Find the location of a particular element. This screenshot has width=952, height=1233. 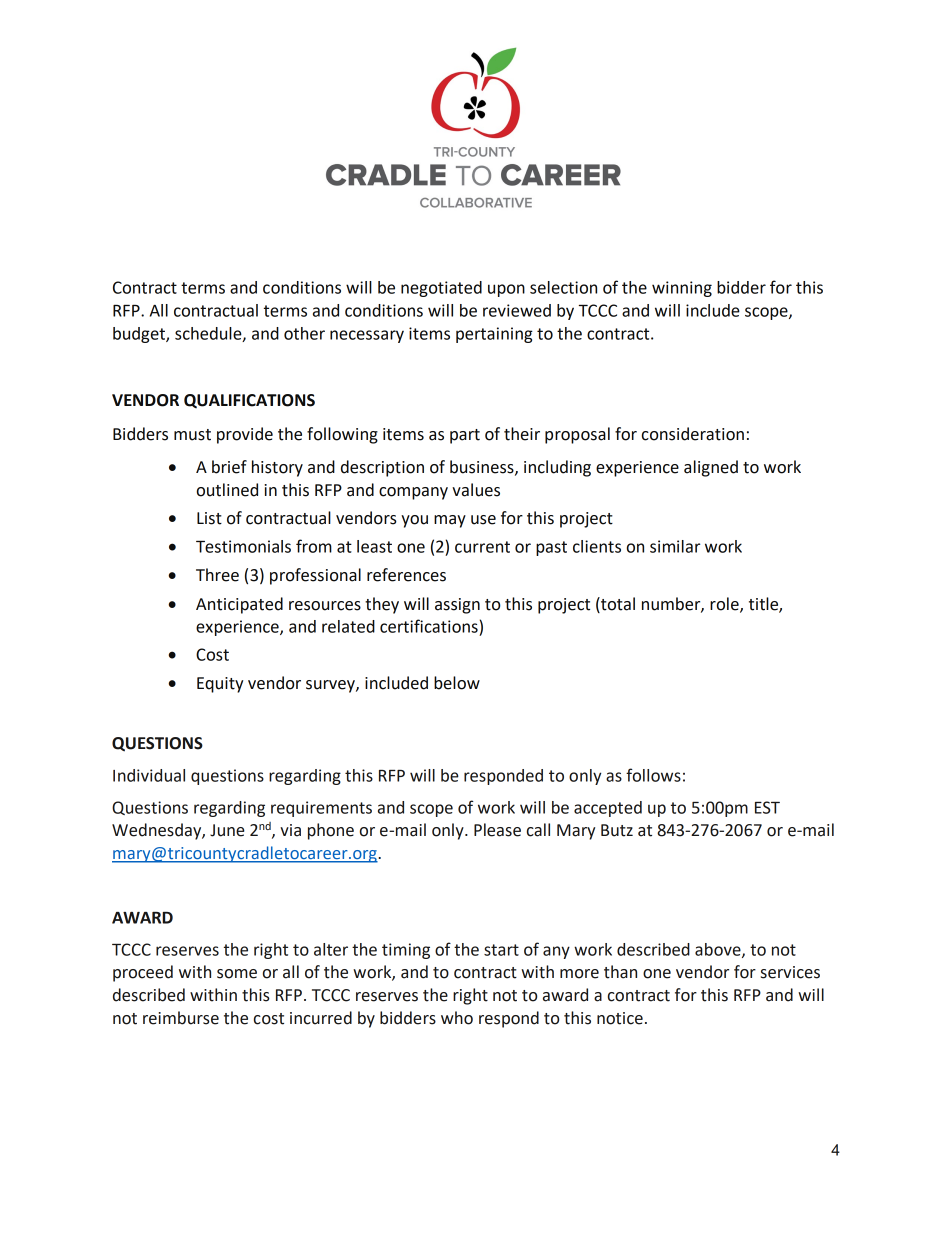

some is located at coordinates (237, 974).
